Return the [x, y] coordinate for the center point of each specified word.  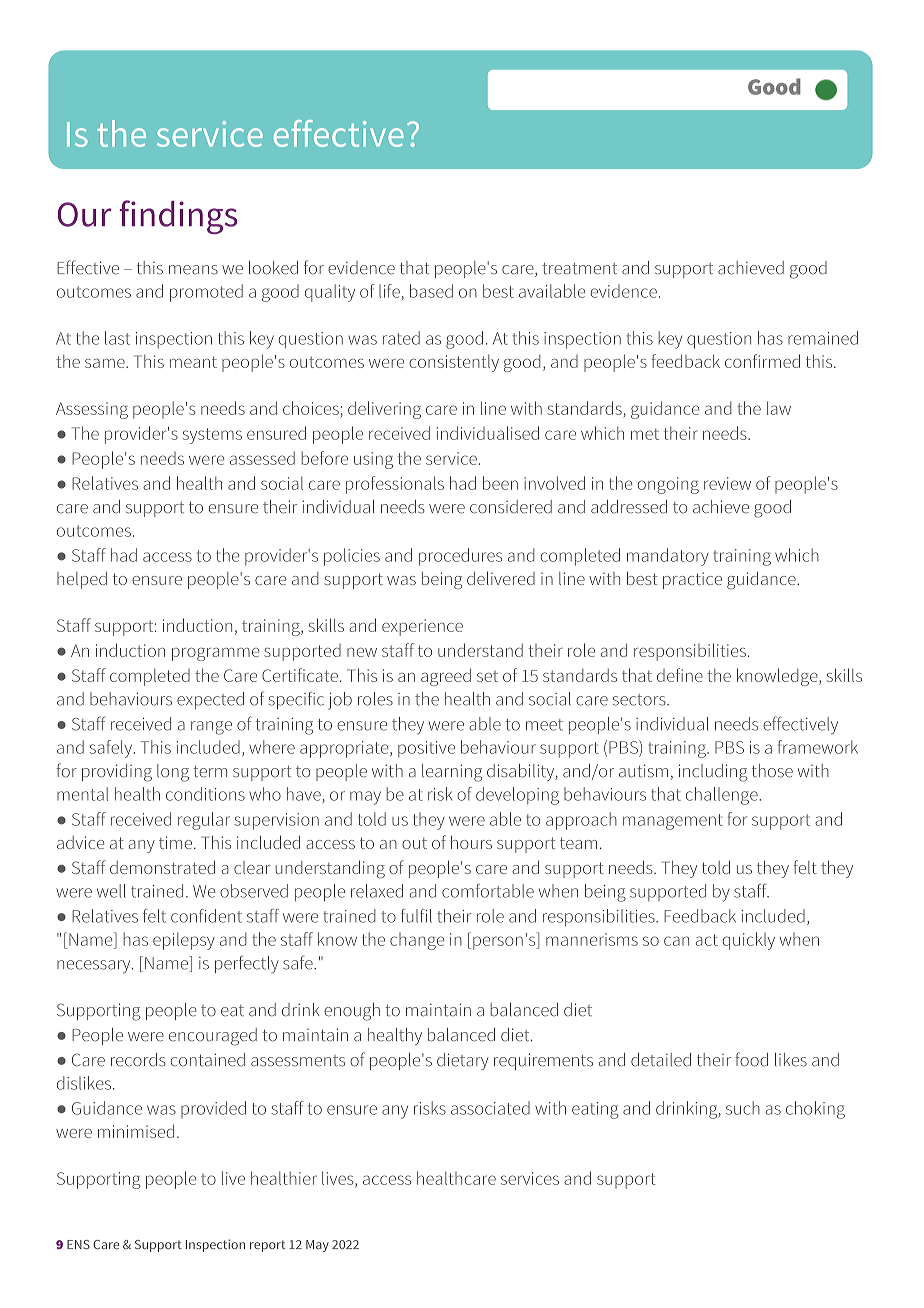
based [431, 291]
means [193, 270]
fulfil [416, 916]
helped [82, 580]
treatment [579, 269]
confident [206, 916]
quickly [749, 941]
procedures [460, 557]
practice [692, 580]
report [267, 1246]
